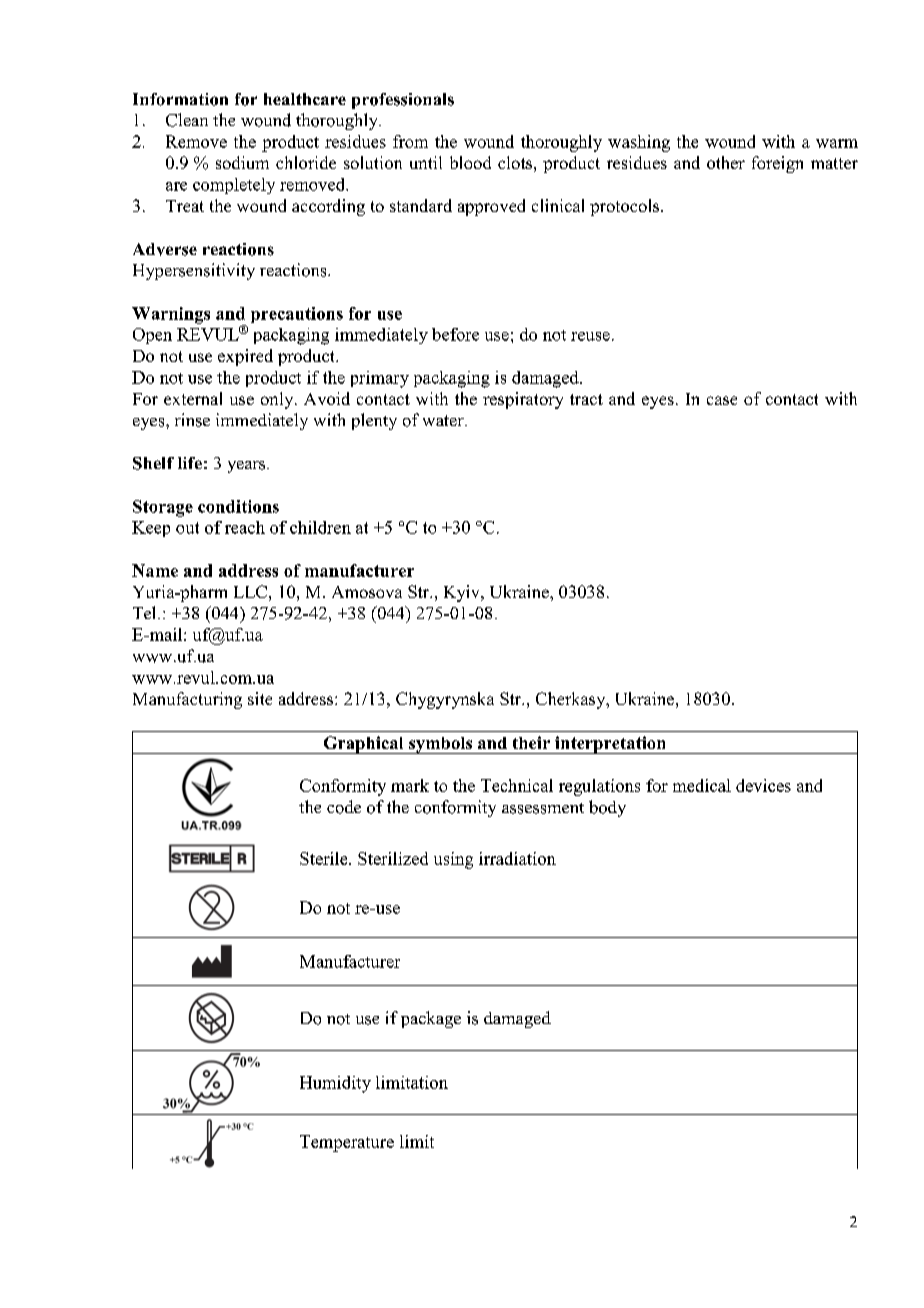 This screenshot has width=924, height=1308. I want to click on Name, so click(155, 570).
